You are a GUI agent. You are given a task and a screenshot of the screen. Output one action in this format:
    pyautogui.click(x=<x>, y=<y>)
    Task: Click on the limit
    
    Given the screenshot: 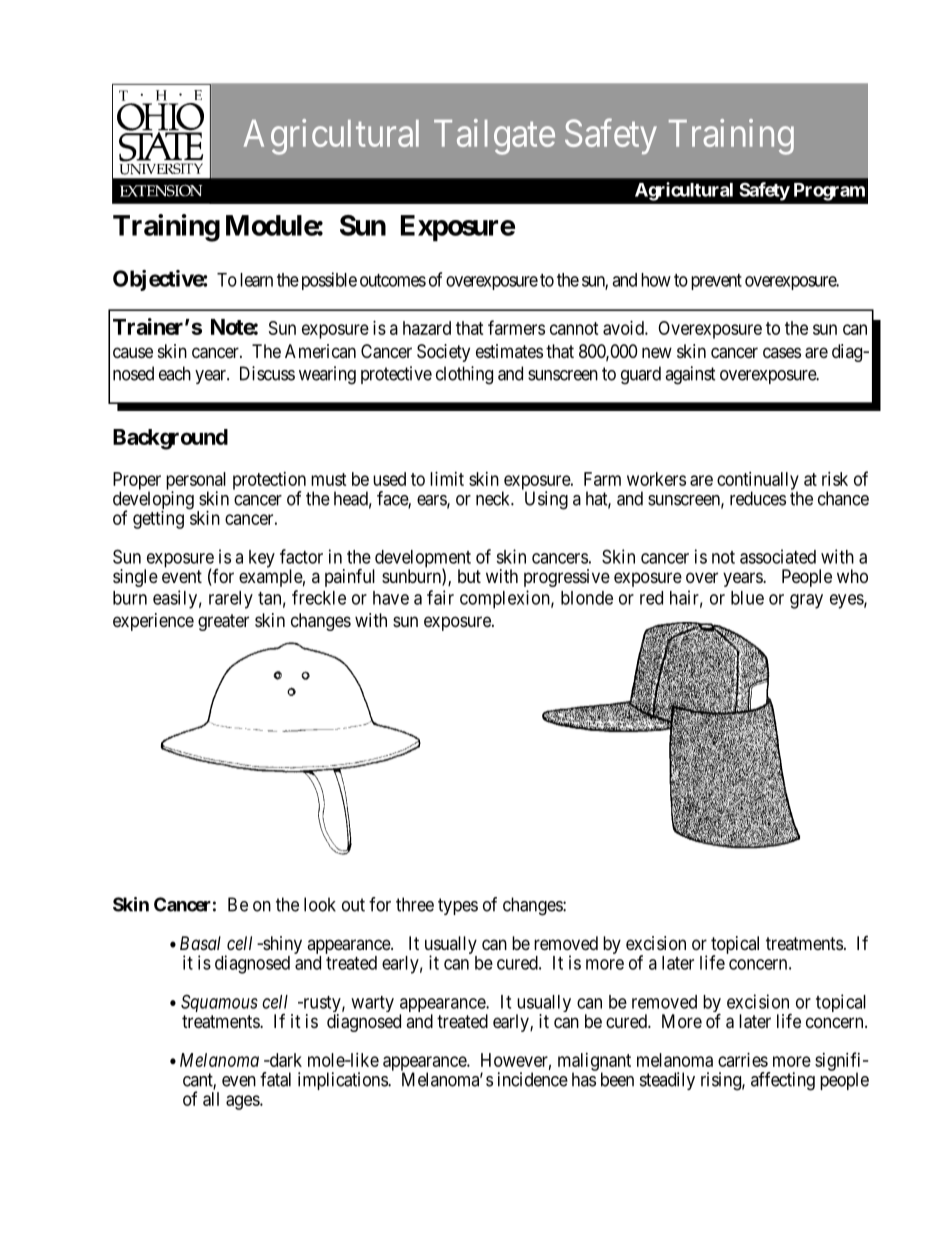 What is the action you would take?
    pyautogui.click(x=447, y=479)
